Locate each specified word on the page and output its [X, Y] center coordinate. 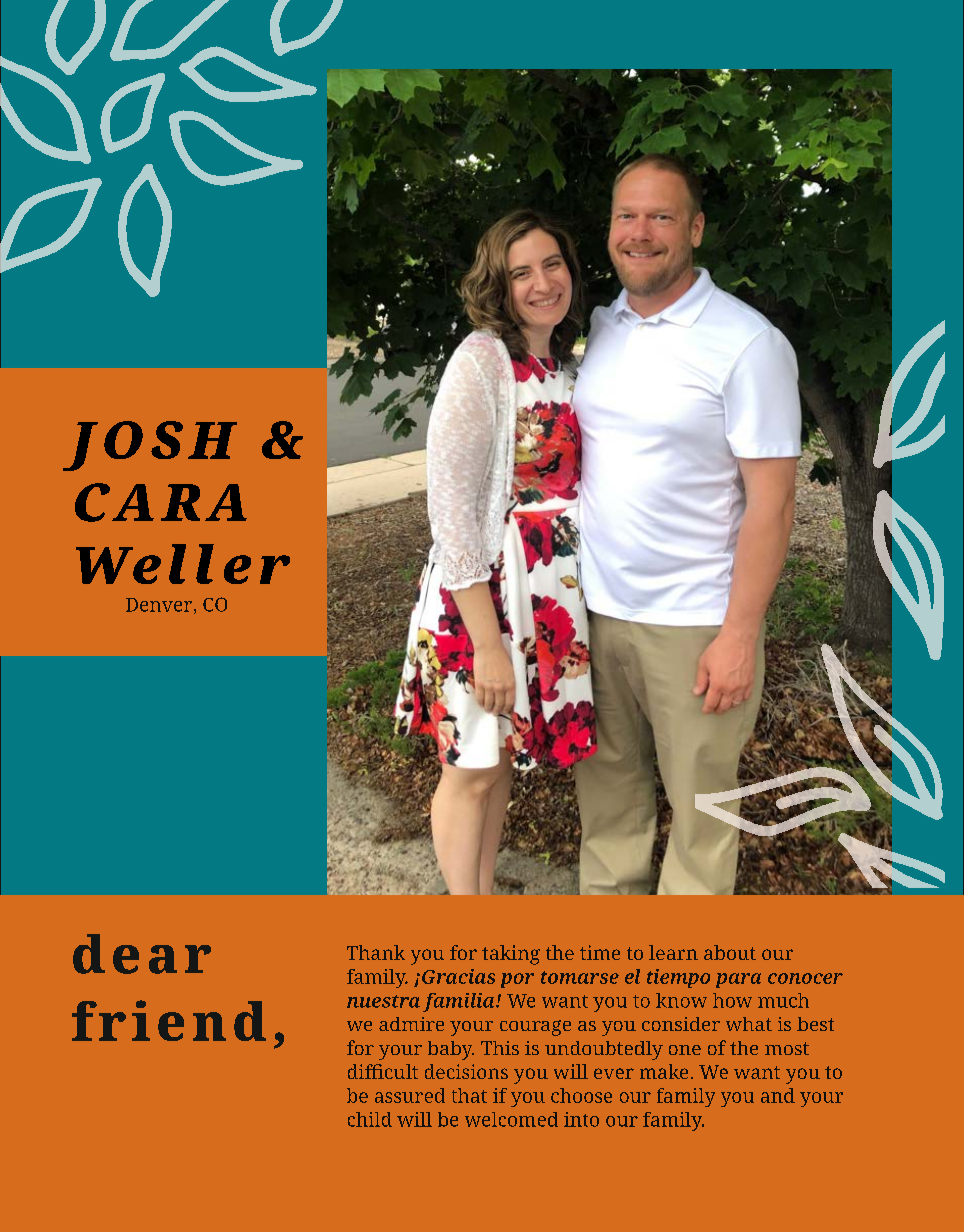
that [469, 1095]
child [370, 1119]
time [600, 952]
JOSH [150, 446]
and [778, 1095]
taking [511, 955]
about [730, 952]
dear [142, 954]
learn [673, 952]
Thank [376, 952]
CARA [161, 502]
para [738, 980]
